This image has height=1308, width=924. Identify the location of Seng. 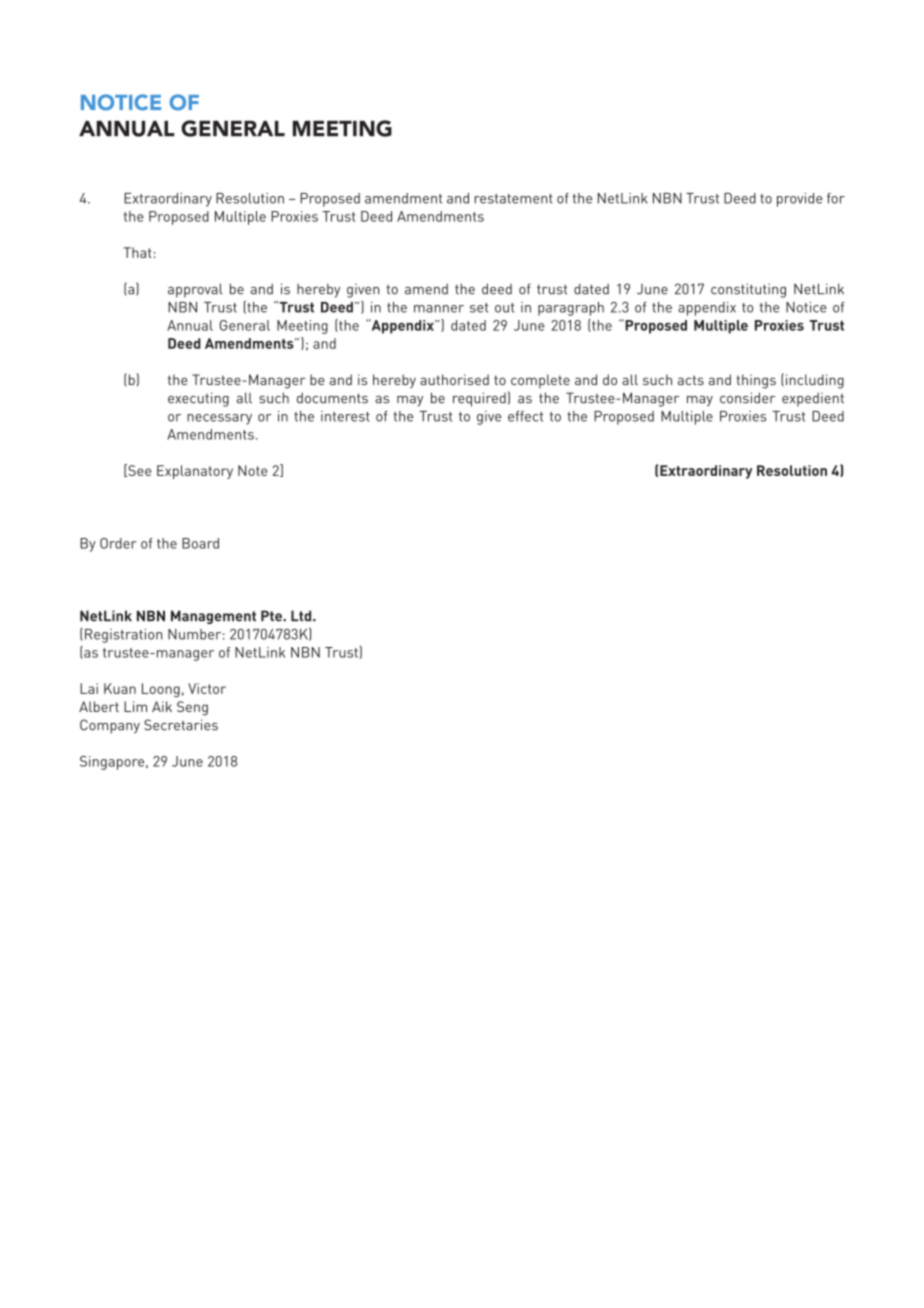
(192, 708).
